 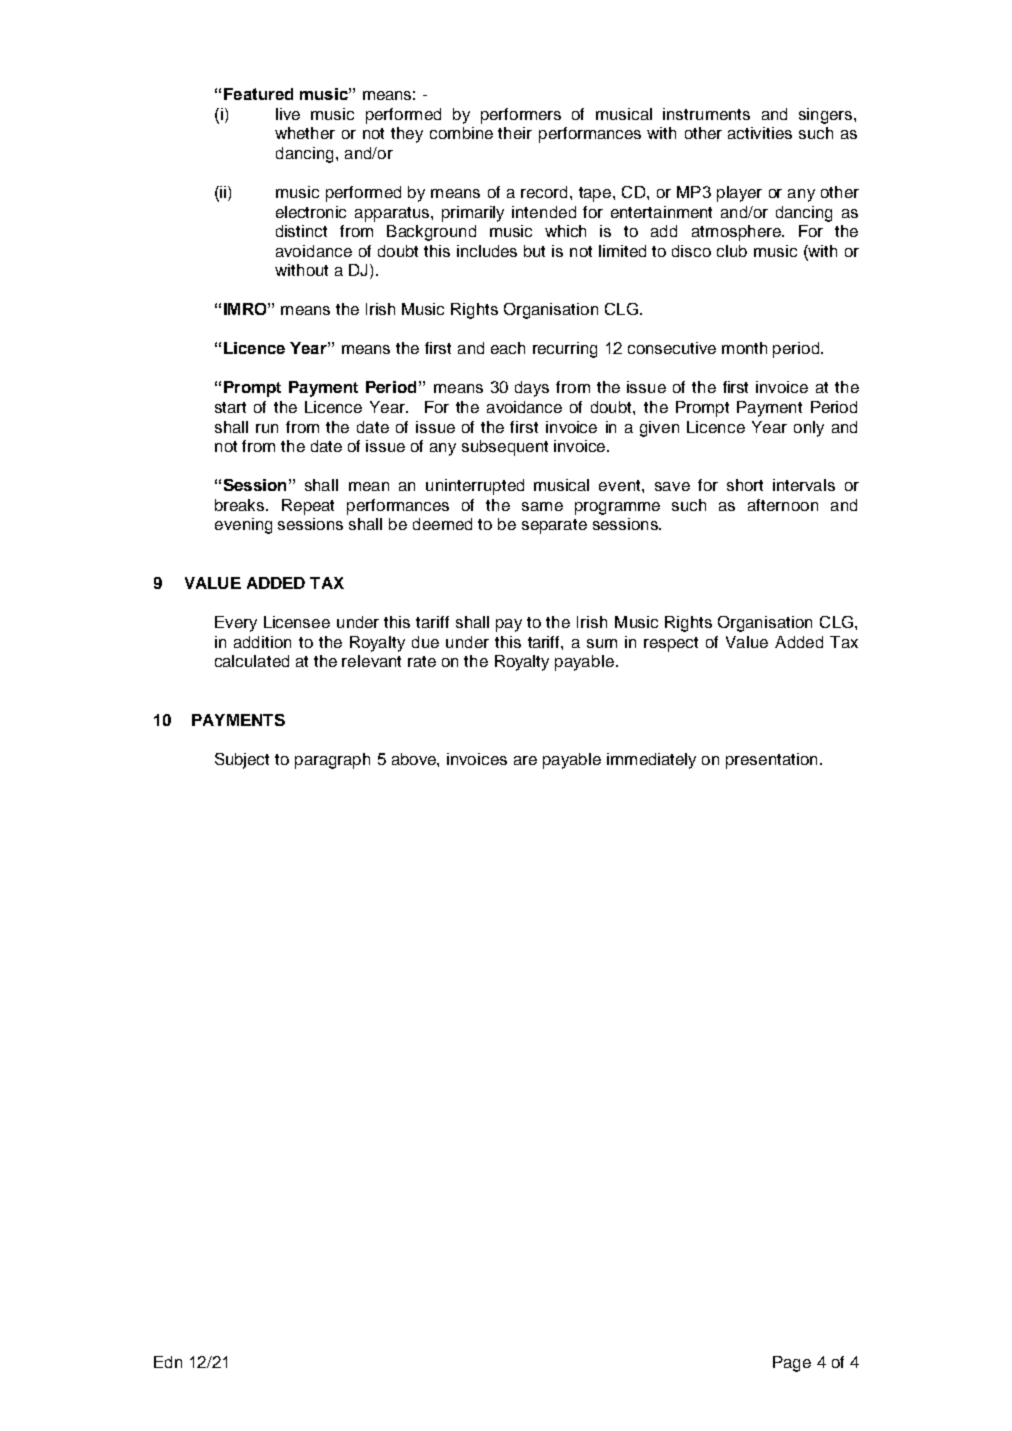 What do you see at coordinates (168, 1362) in the document?
I see `Edn` at bounding box center [168, 1362].
